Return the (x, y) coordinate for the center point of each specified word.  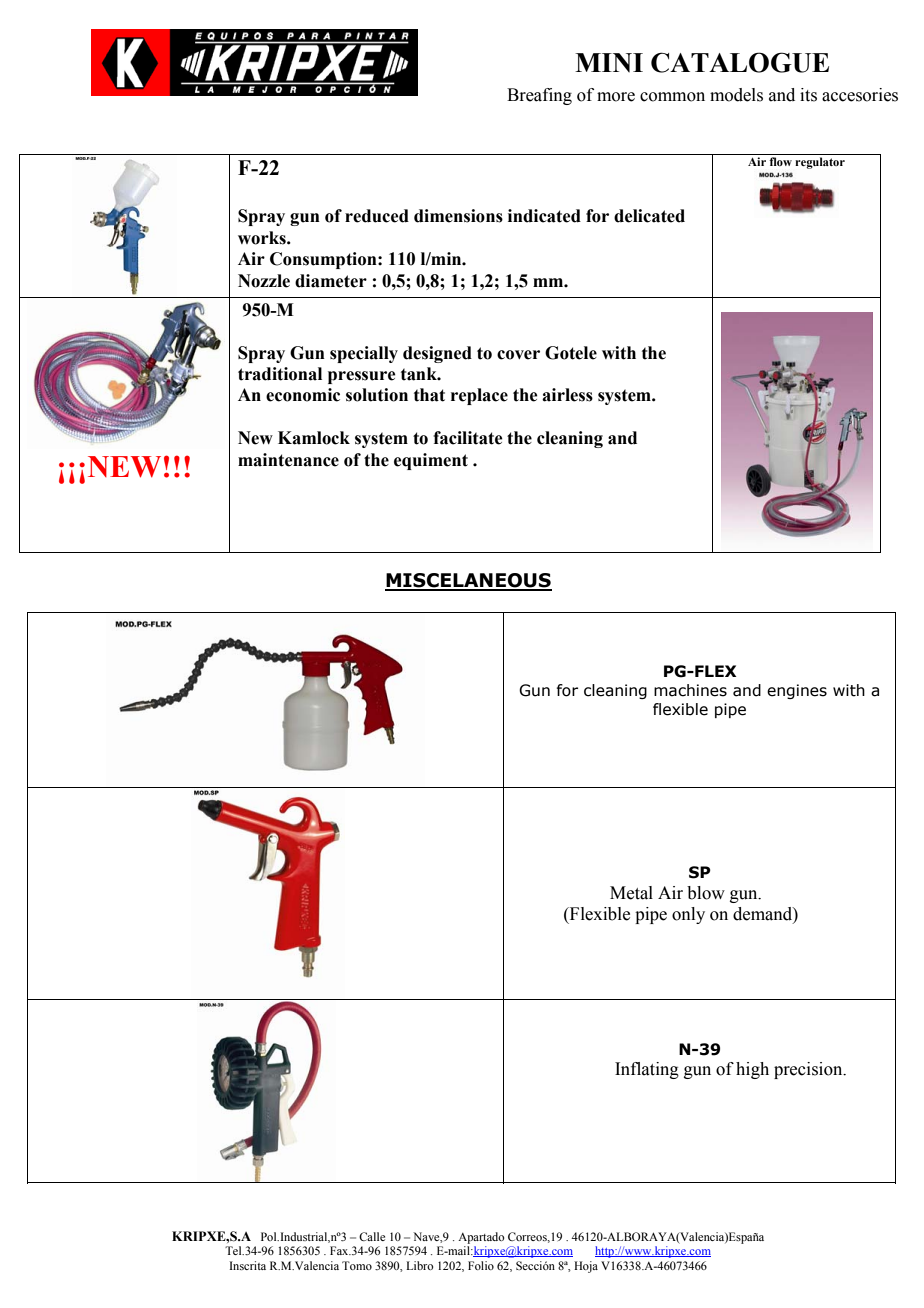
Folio (481, 1265)
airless (567, 395)
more (616, 97)
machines (690, 690)
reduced (377, 216)
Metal (631, 893)
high (752, 1070)
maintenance (288, 460)
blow (706, 893)
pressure (362, 377)
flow (781, 161)
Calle (372, 1236)
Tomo (357, 1265)
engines (797, 691)
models (736, 95)
